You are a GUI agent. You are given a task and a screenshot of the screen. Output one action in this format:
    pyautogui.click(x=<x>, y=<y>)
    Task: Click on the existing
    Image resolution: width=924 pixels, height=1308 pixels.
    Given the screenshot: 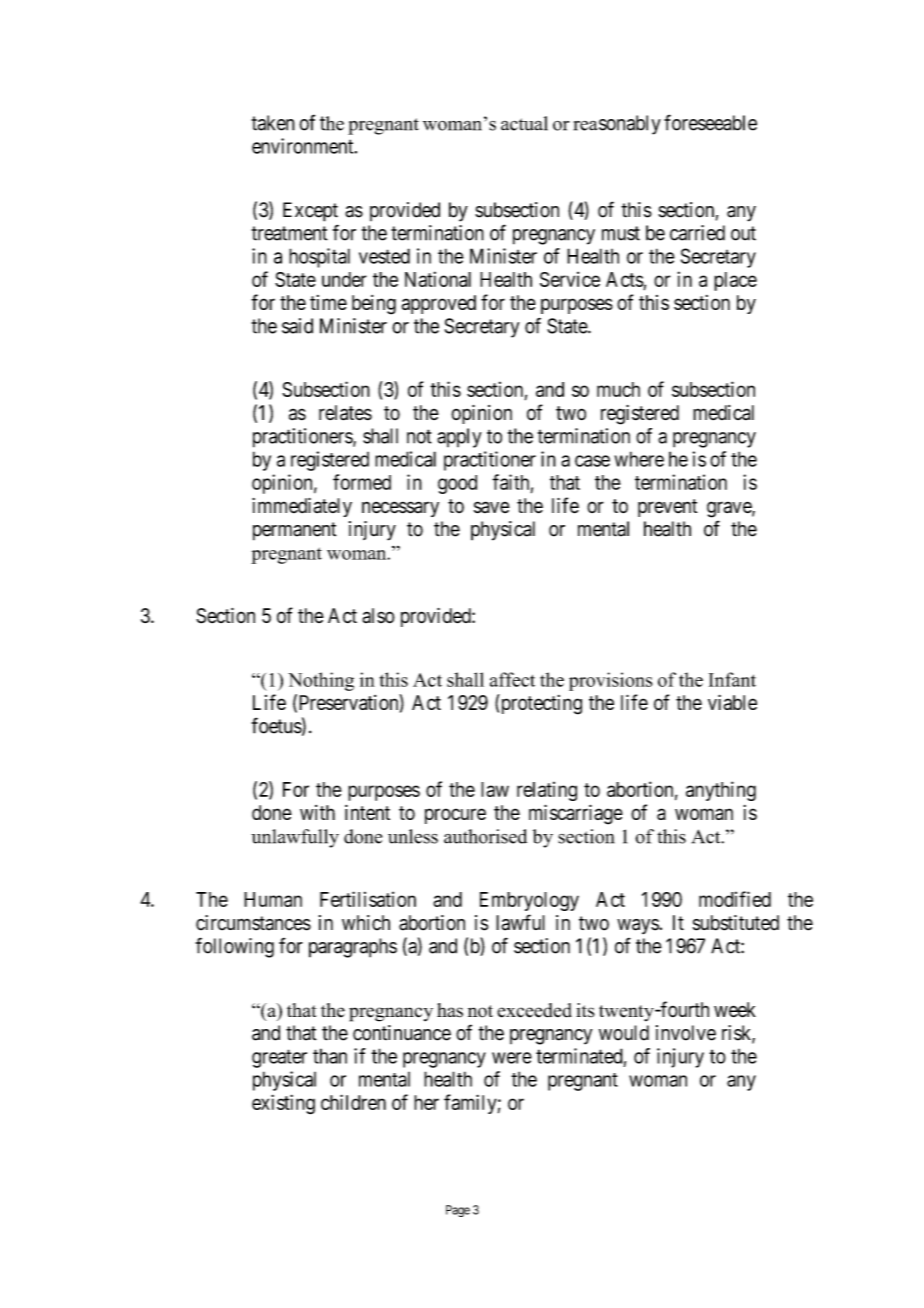 What is the action you would take?
    pyautogui.click(x=283, y=1104)
